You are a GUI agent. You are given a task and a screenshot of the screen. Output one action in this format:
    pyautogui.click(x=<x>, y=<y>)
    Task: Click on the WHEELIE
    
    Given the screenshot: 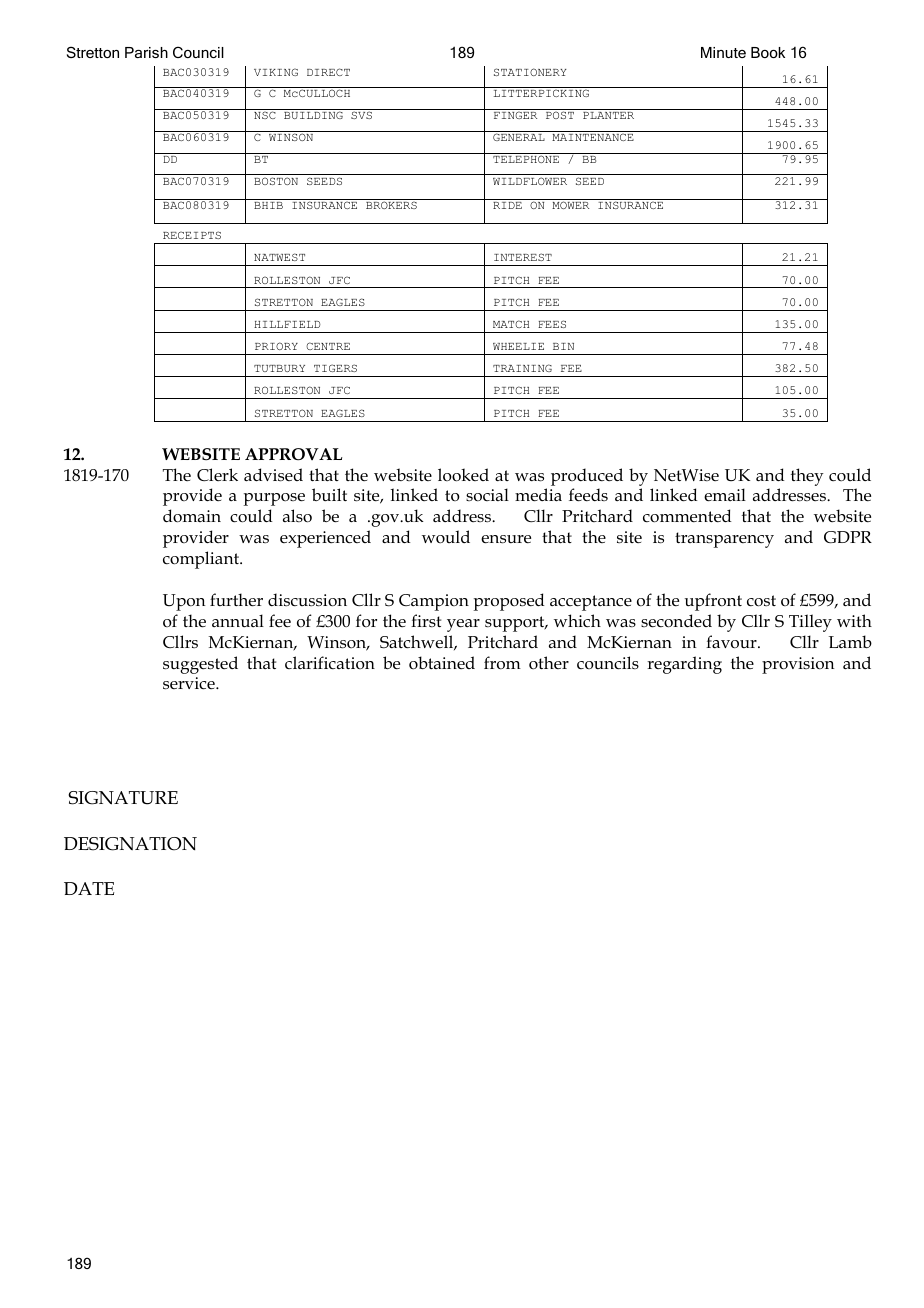 What is the action you would take?
    pyautogui.click(x=518, y=346)
